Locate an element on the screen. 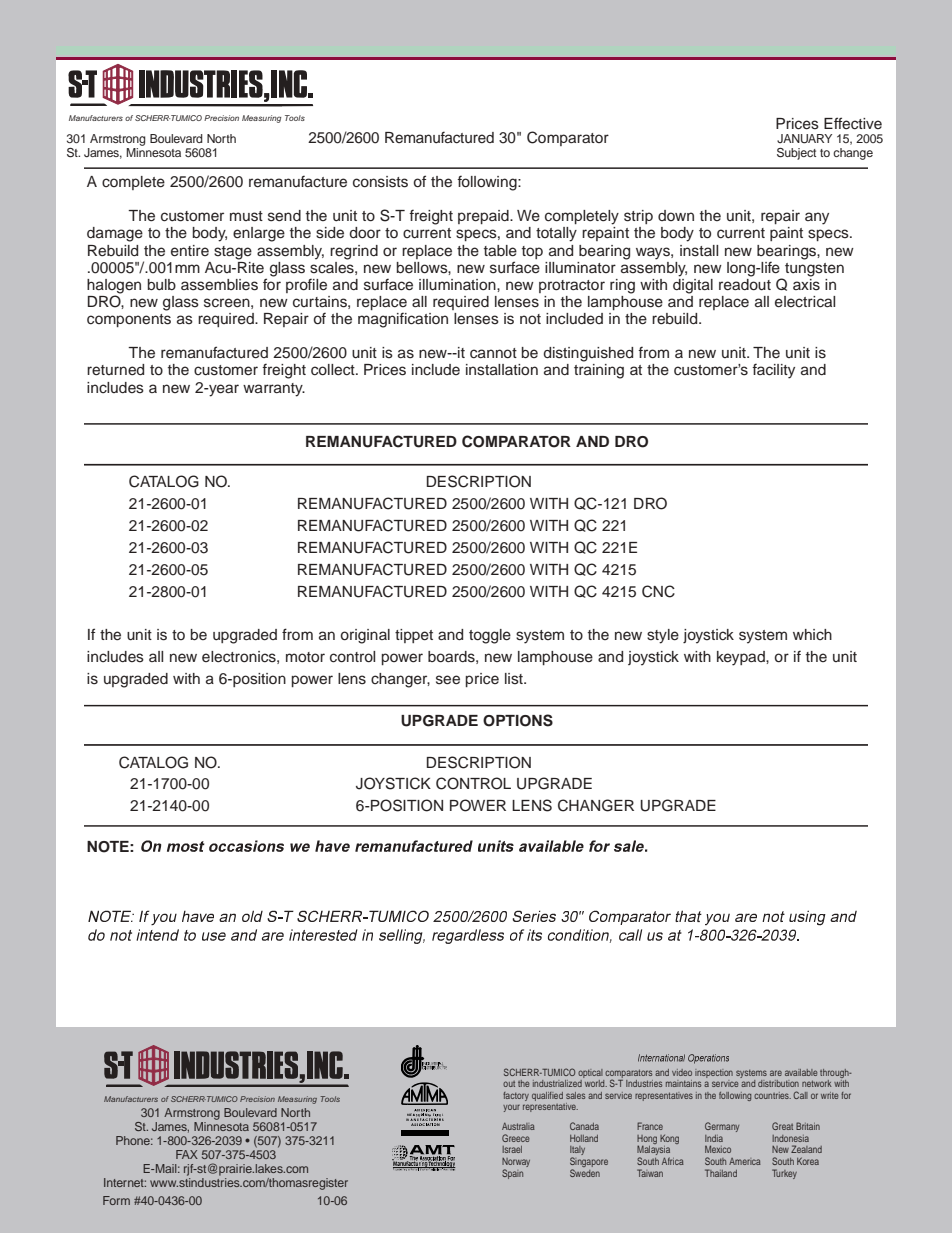  must is located at coordinates (246, 216).
